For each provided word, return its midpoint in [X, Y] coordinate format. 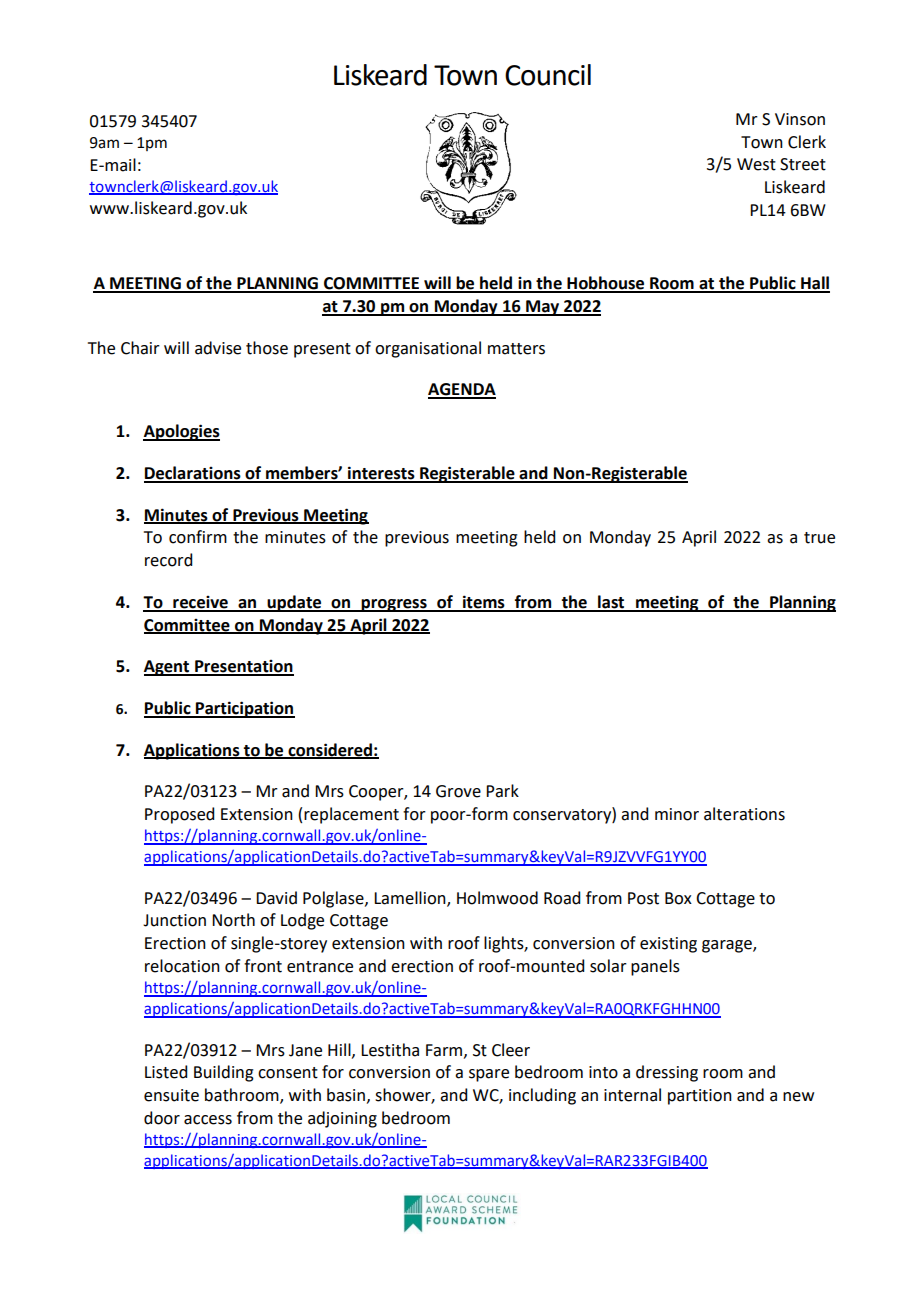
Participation [244, 709]
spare [489, 1075]
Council [548, 75]
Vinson [800, 119]
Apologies [181, 432]
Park [502, 791]
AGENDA [462, 390]
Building [224, 1073]
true [819, 538]
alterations [744, 814]
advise [218, 348]
